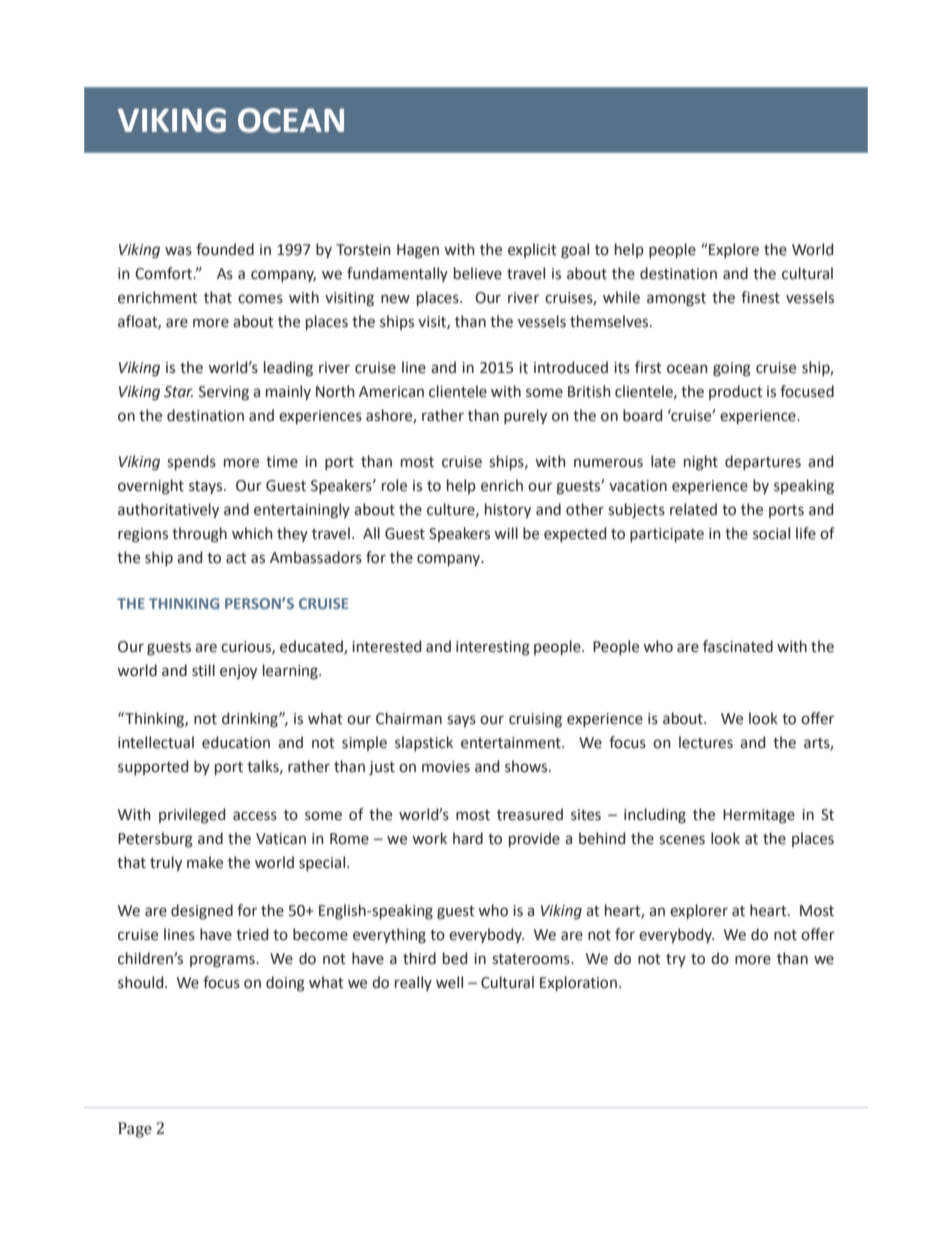 Image resolution: width=952 pixels, height=1233 pixels. I want to click on act, so click(236, 558).
